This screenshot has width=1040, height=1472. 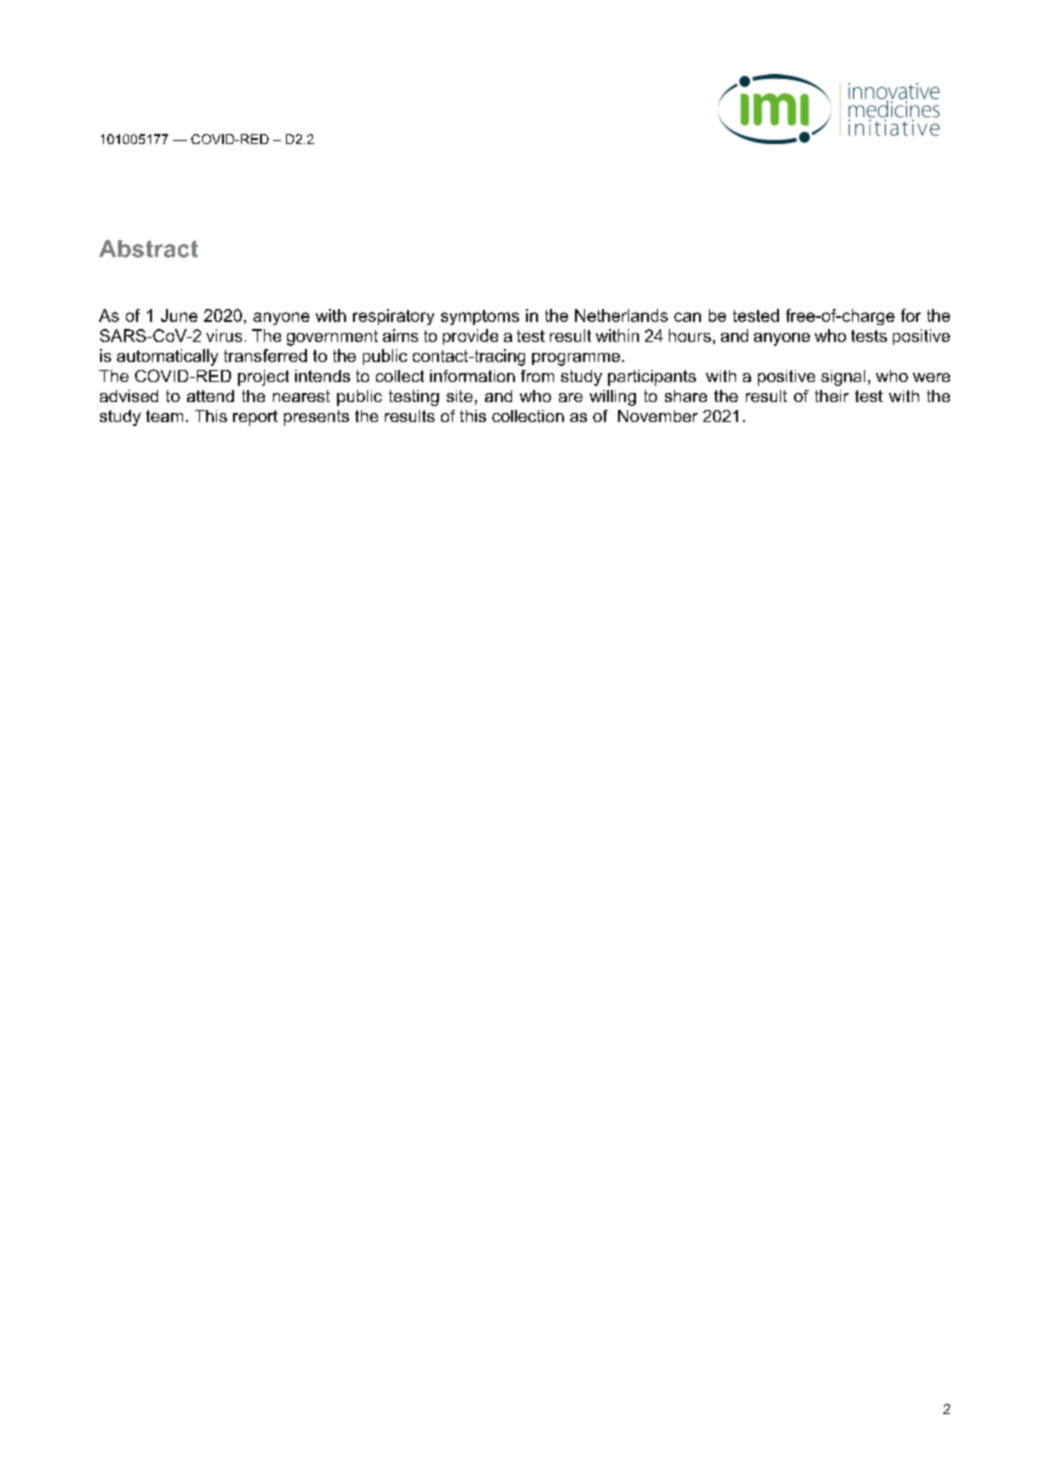 What do you see at coordinates (843, 378) in the screenshot?
I see `signal` at bounding box center [843, 378].
